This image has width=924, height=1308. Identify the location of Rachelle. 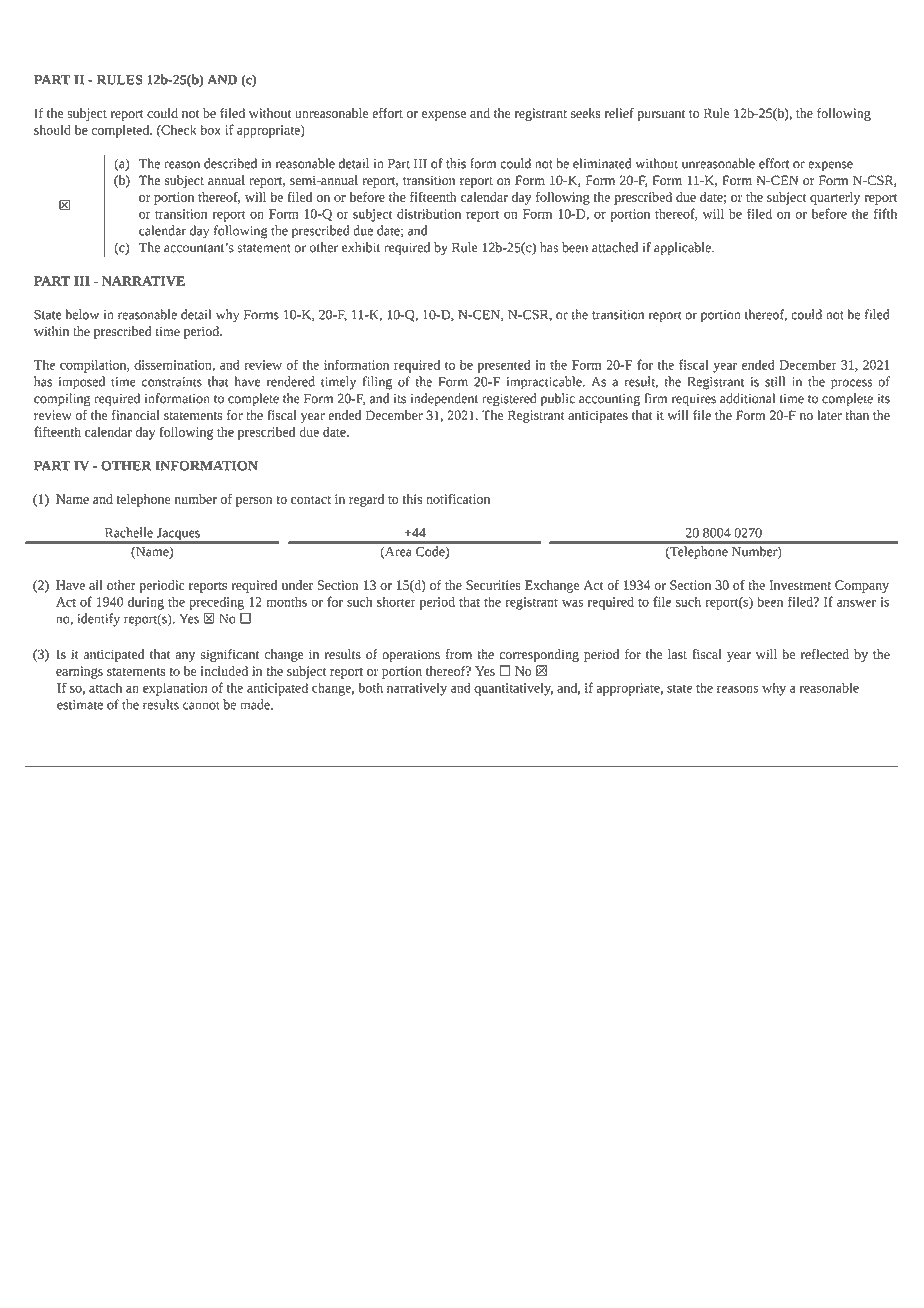
(129, 532).
